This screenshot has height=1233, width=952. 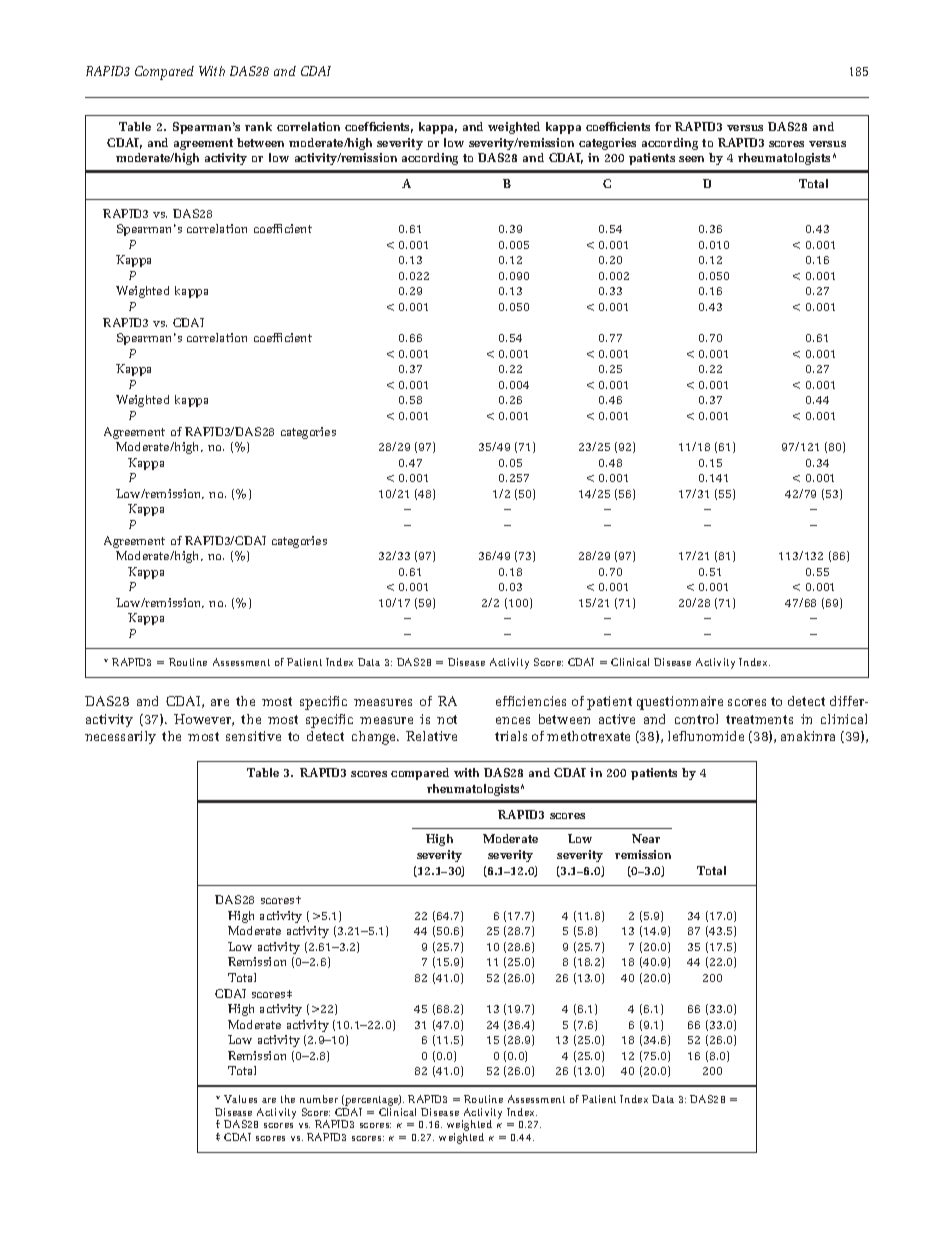 I want to click on trials, so click(x=511, y=736).
